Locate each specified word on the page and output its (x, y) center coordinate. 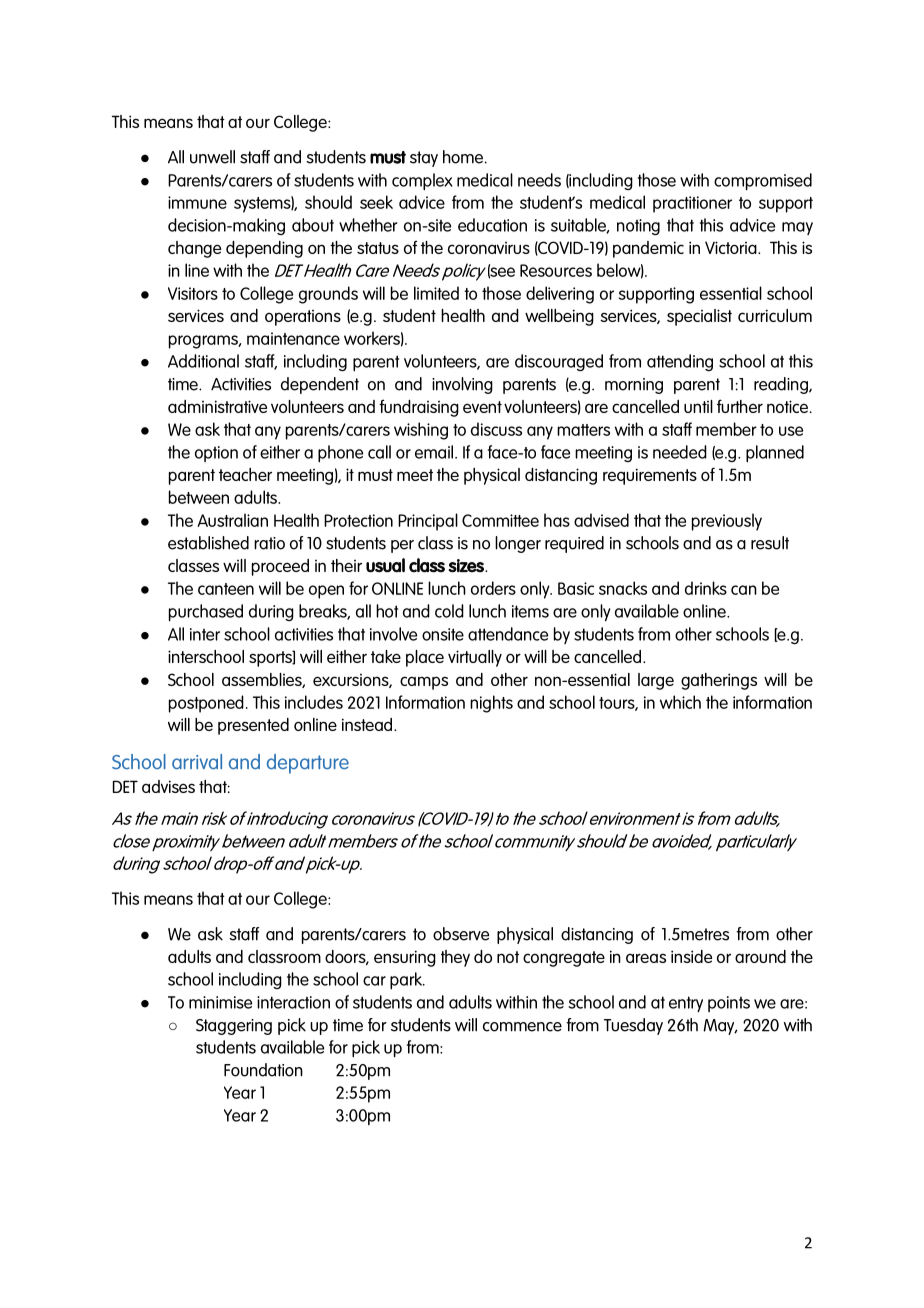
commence (522, 1027)
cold (449, 611)
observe (461, 934)
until (698, 406)
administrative (217, 406)
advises (168, 786)
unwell (212, 157)
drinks (706, 588)
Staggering (234, 1027)
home (463, 157)
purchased (206, 613)
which (680, 702)
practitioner (692, 204)
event (482, 407)
